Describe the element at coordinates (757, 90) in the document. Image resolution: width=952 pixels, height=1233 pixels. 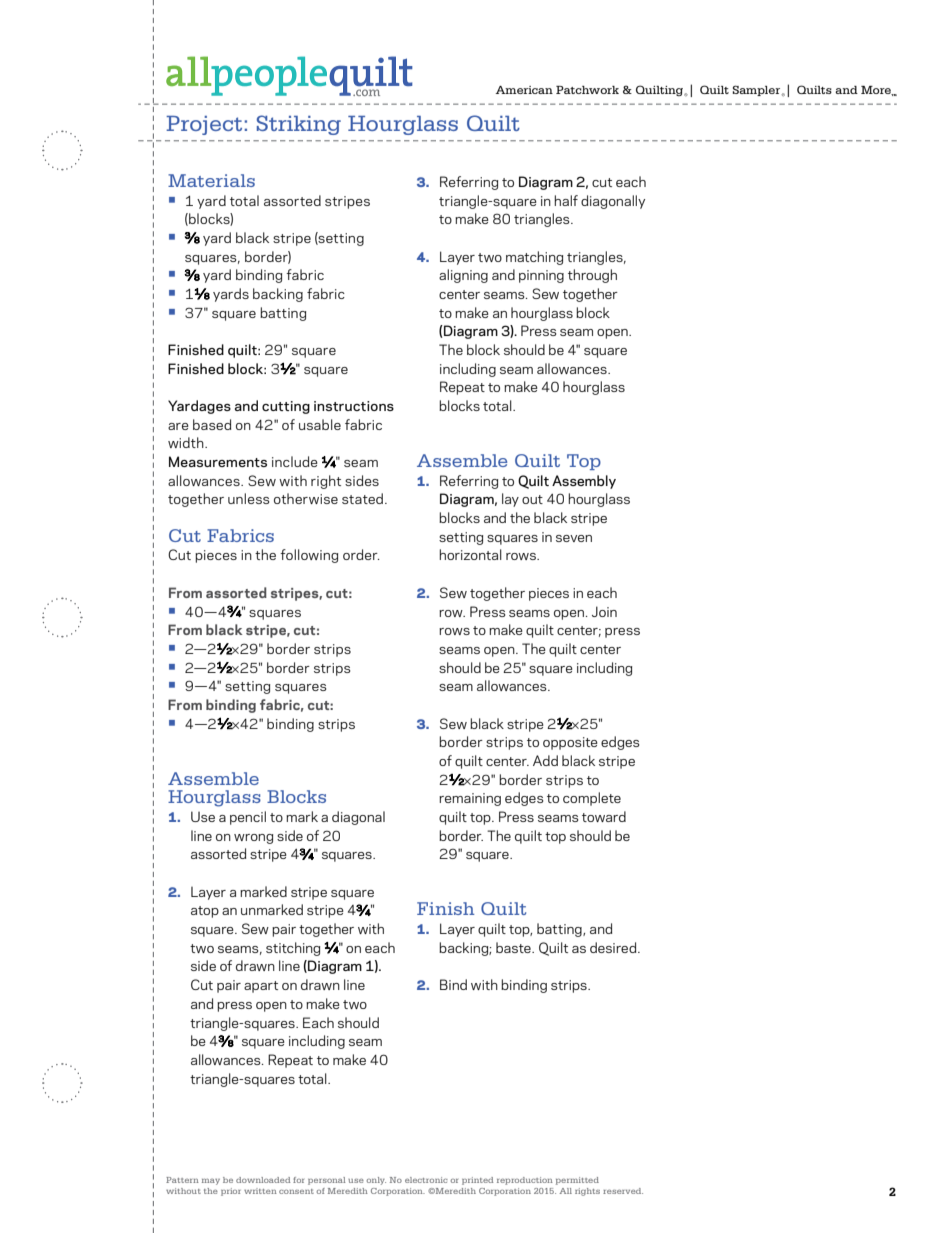
I see `Sampler` at that location.
